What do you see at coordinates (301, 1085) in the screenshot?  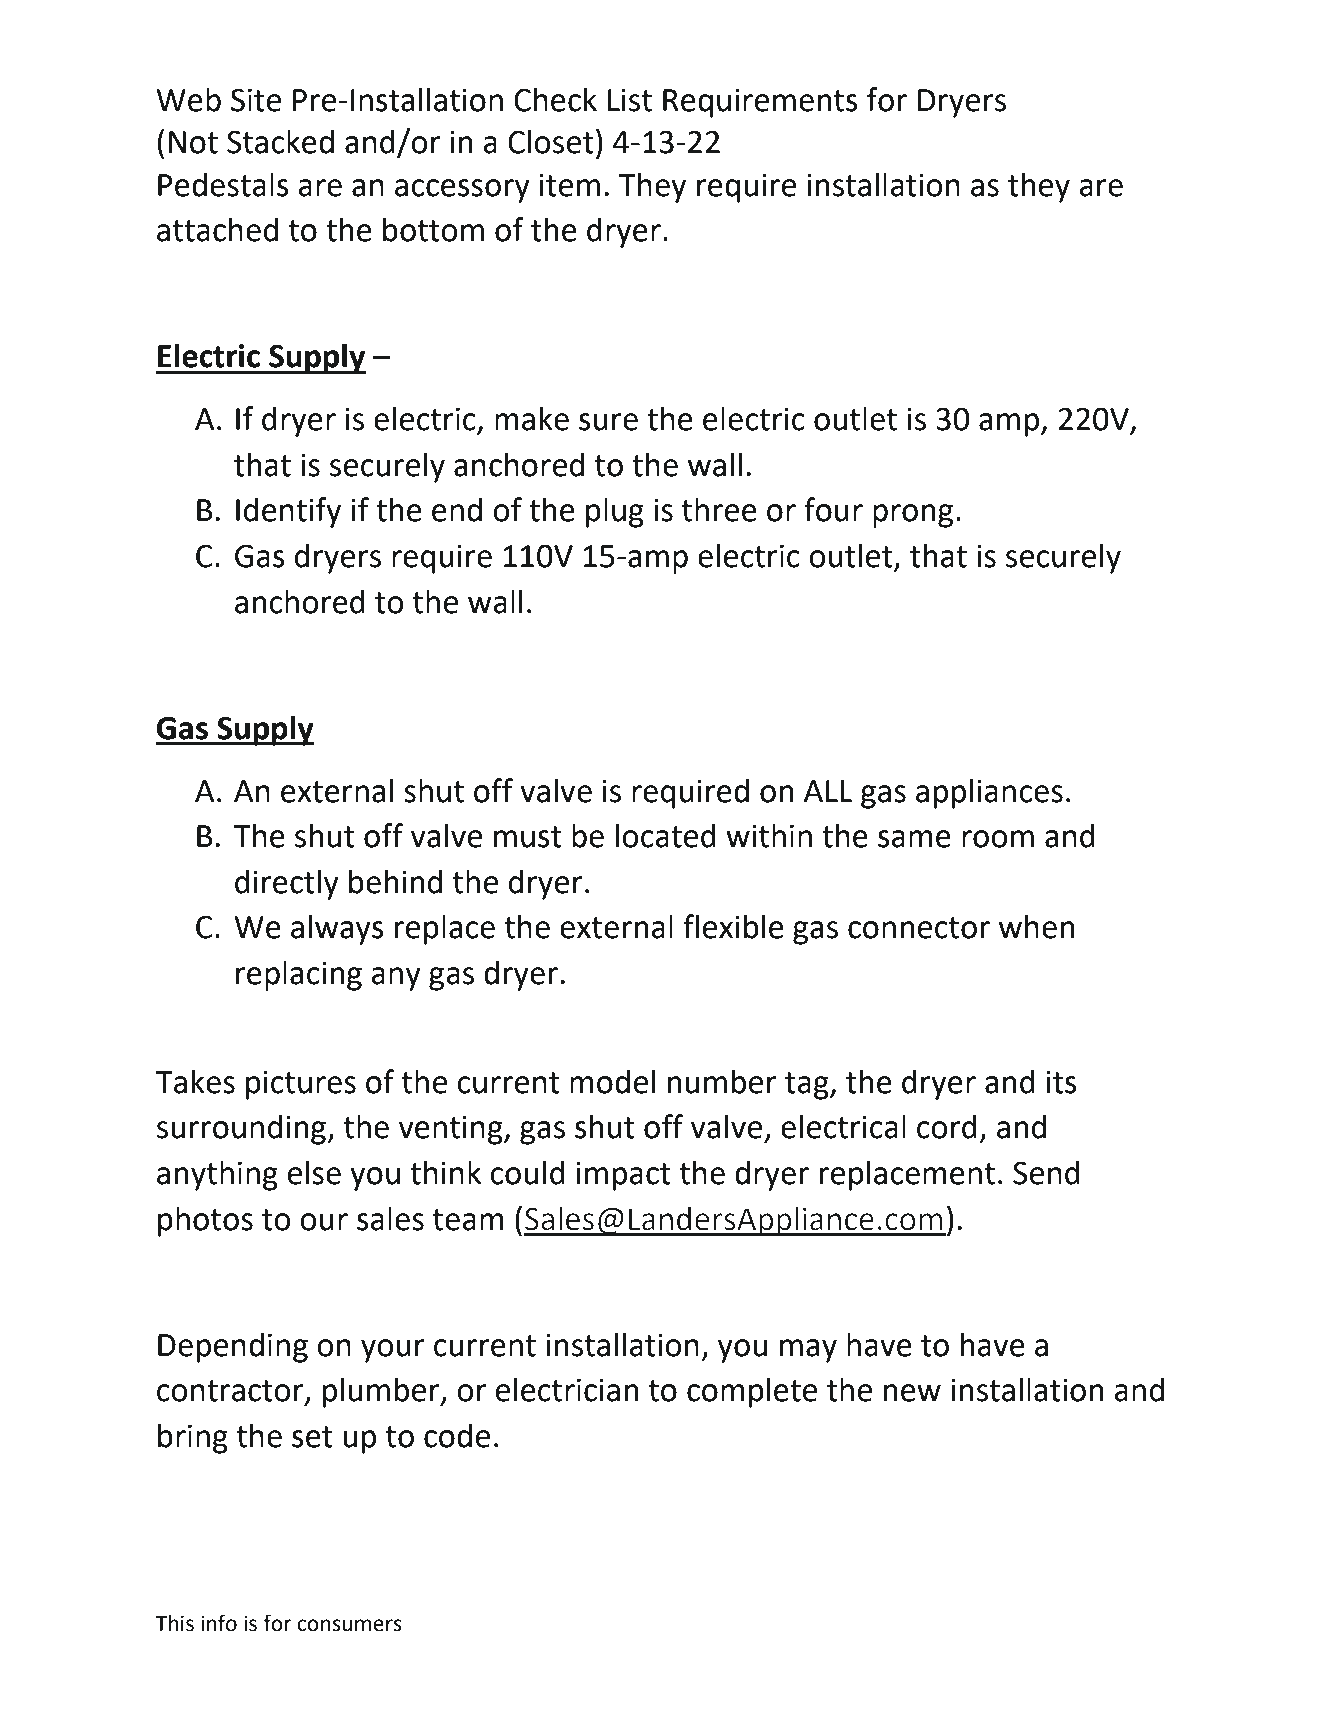 I see `pictures` at bounding box center [301, 1085].
